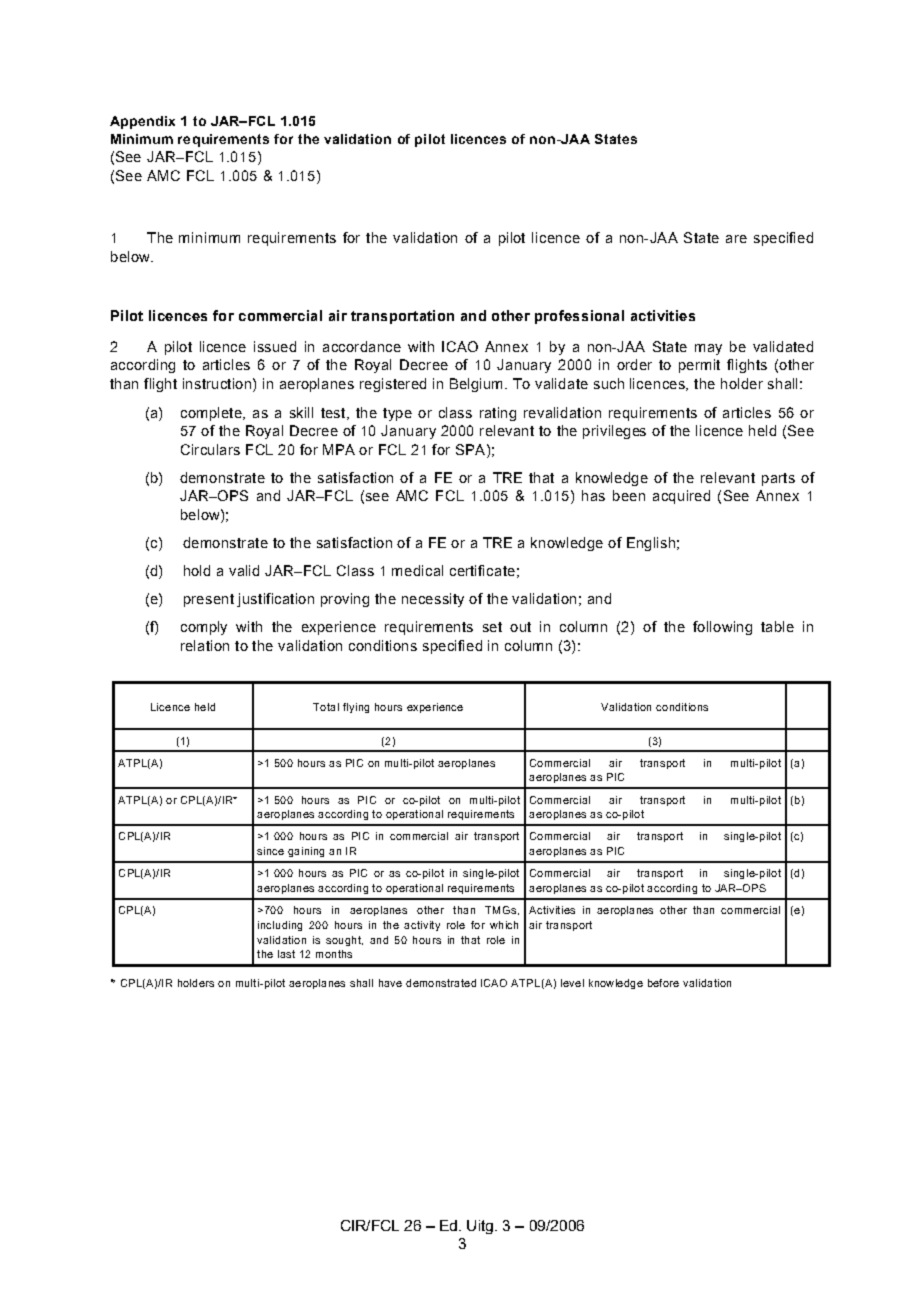 Image resolution: width=924 pixels, height=1308 pixels. What do you see at coordinates (579, 317) in the screenshot?
I see `professional` at bounding box center [579, 317].
